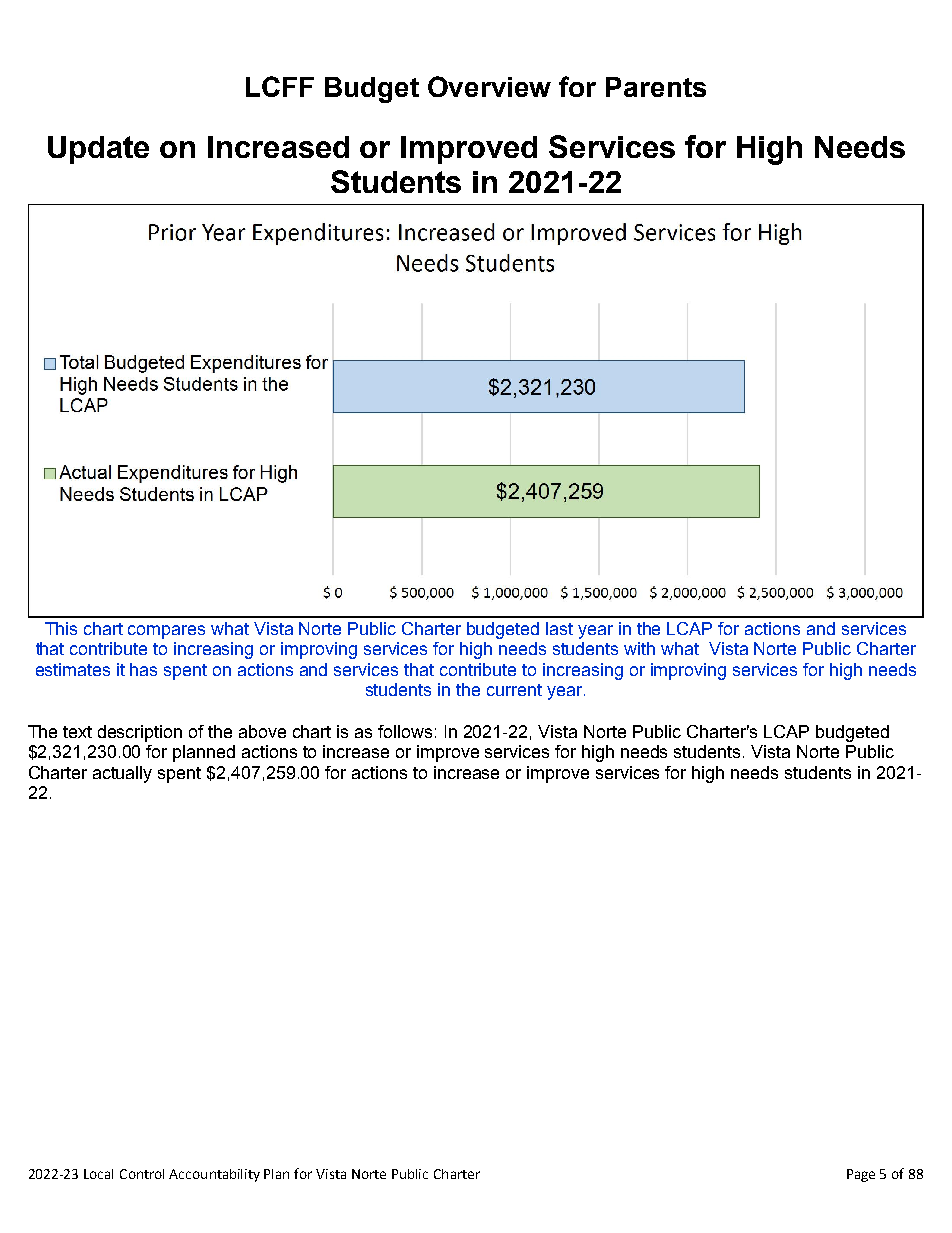 This page has width=952, height=1233. What do you see at coordinates (142, 1174) in the page?
I see `Control` at bounding box center [142, 1174].
